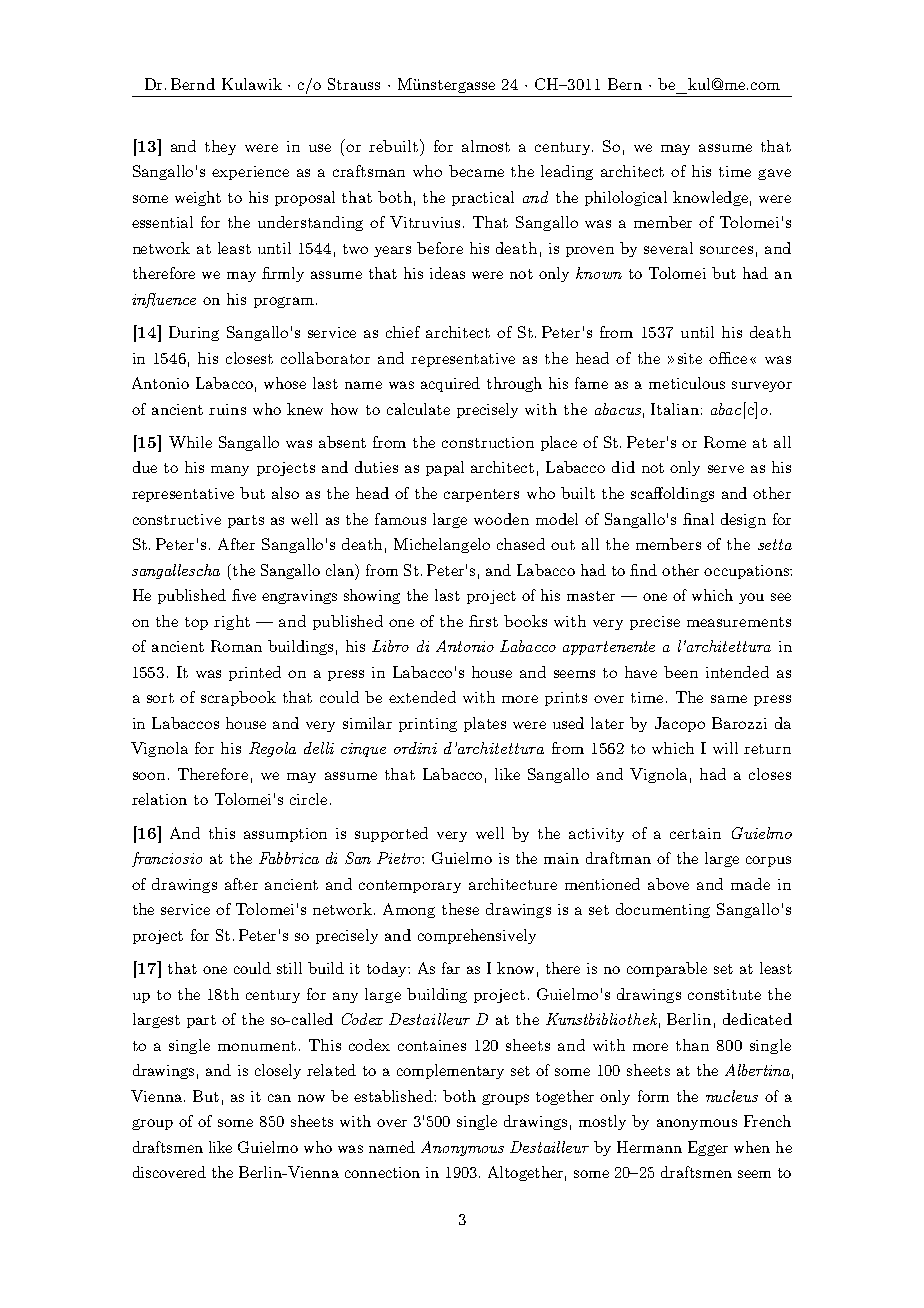 The width and height of the screenshot is (924, 1308). What do you see at coordinates (445, 468) in the screenshot?
I see `papal` at bounding box center [445, 468].
